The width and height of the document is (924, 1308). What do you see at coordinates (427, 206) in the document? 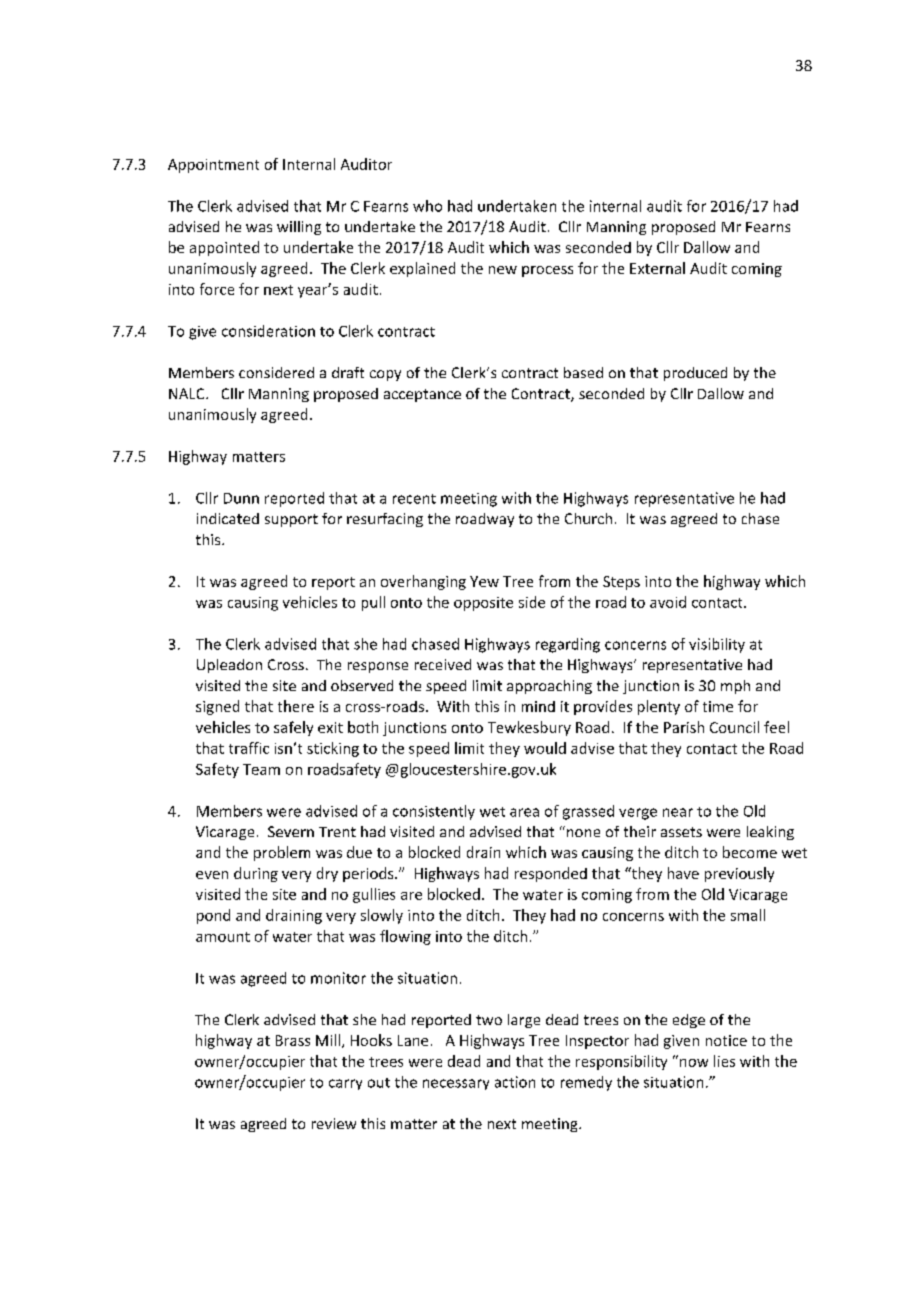
I see `who` at bounding box center [427, 206].
